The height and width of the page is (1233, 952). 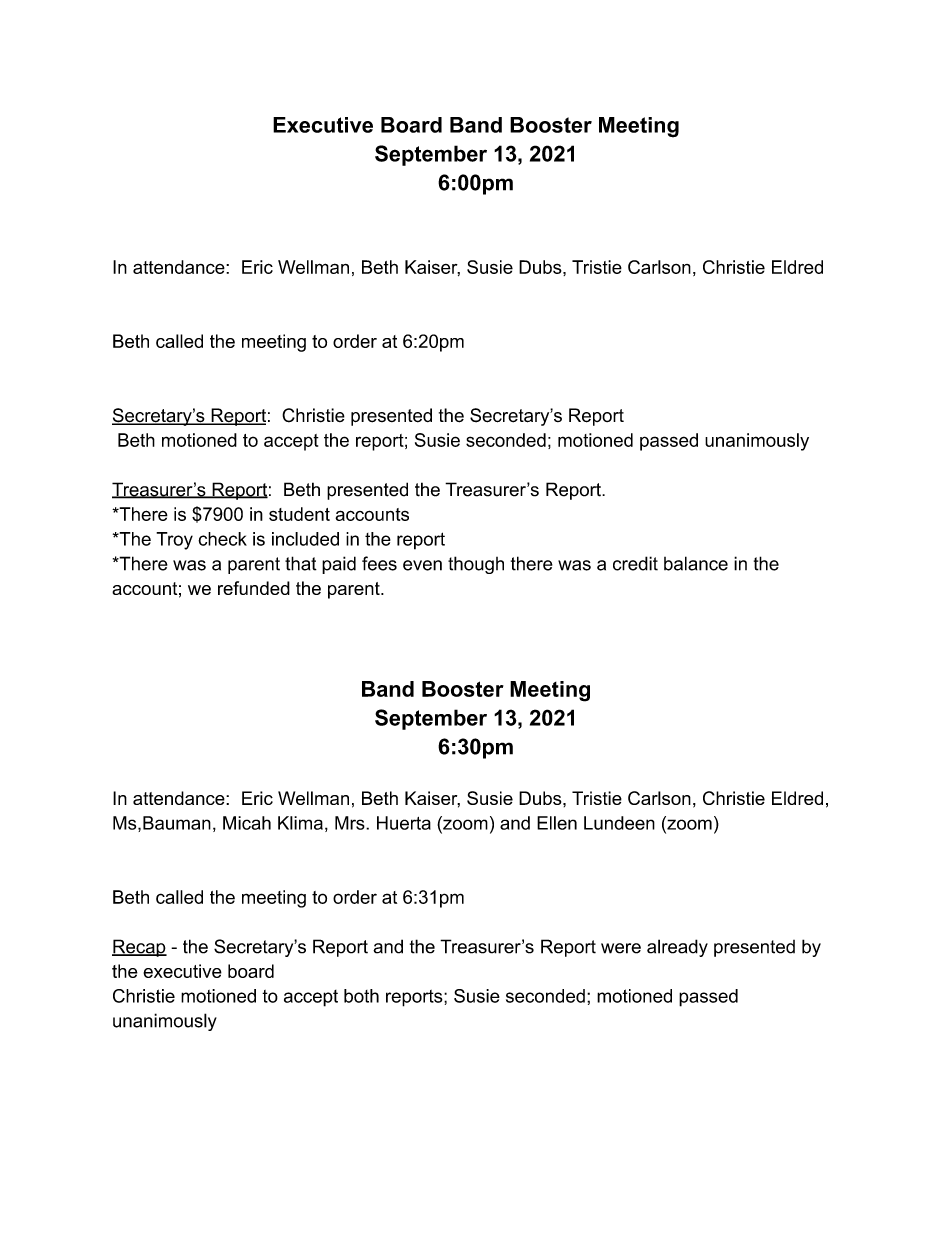 What do you see at coordinates (621, 948) in the page?
I see `were` at bounding box center [621, 948].
